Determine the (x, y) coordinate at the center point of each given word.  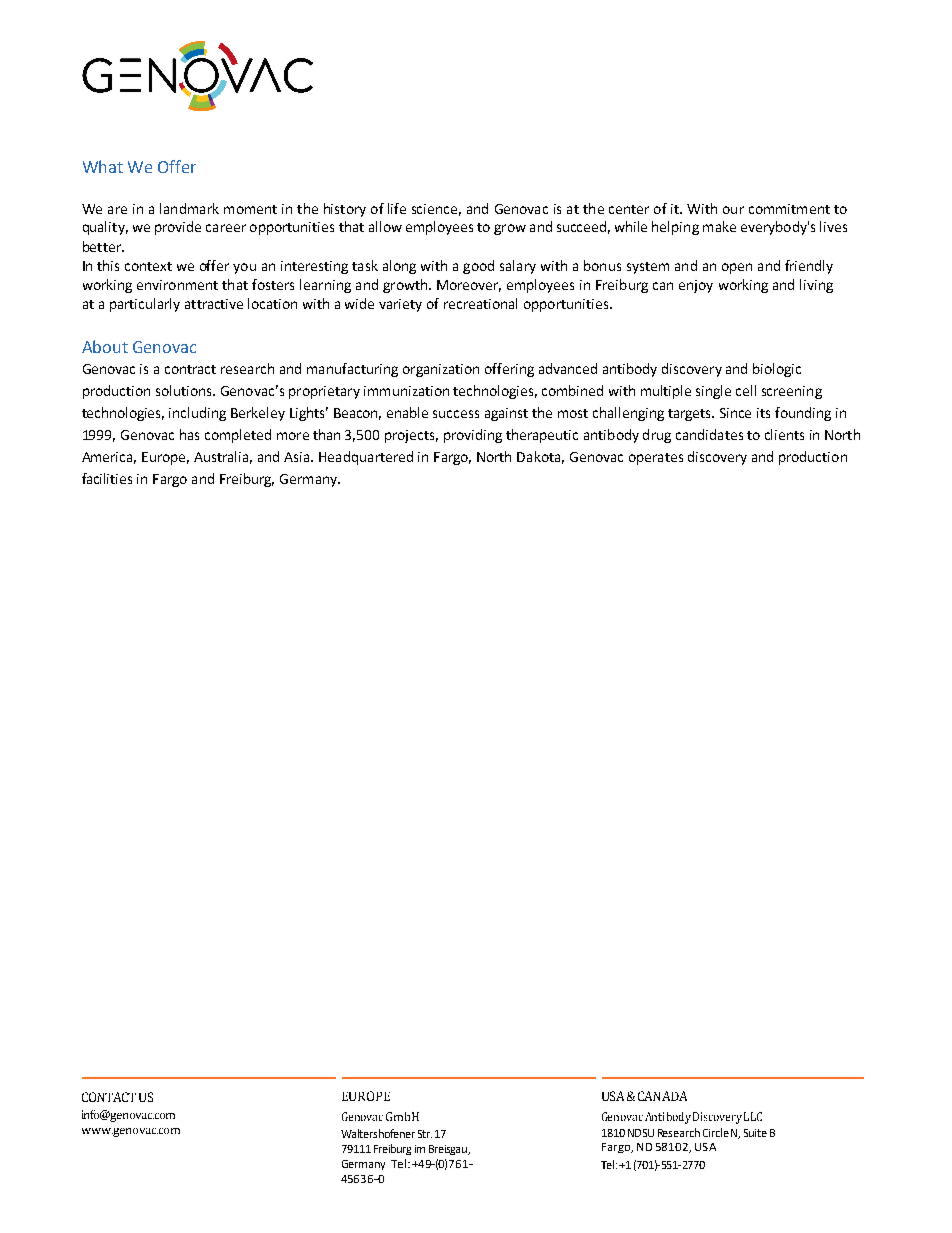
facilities (107, 478)
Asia (298, 457)
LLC (753, 1116)
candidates (709, 434)
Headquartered (366, 458)
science (434, 209)
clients (784, 434)
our (733, 210)
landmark (189, 208)
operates (656, 459)
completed (238, 436)
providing (473, 436)
